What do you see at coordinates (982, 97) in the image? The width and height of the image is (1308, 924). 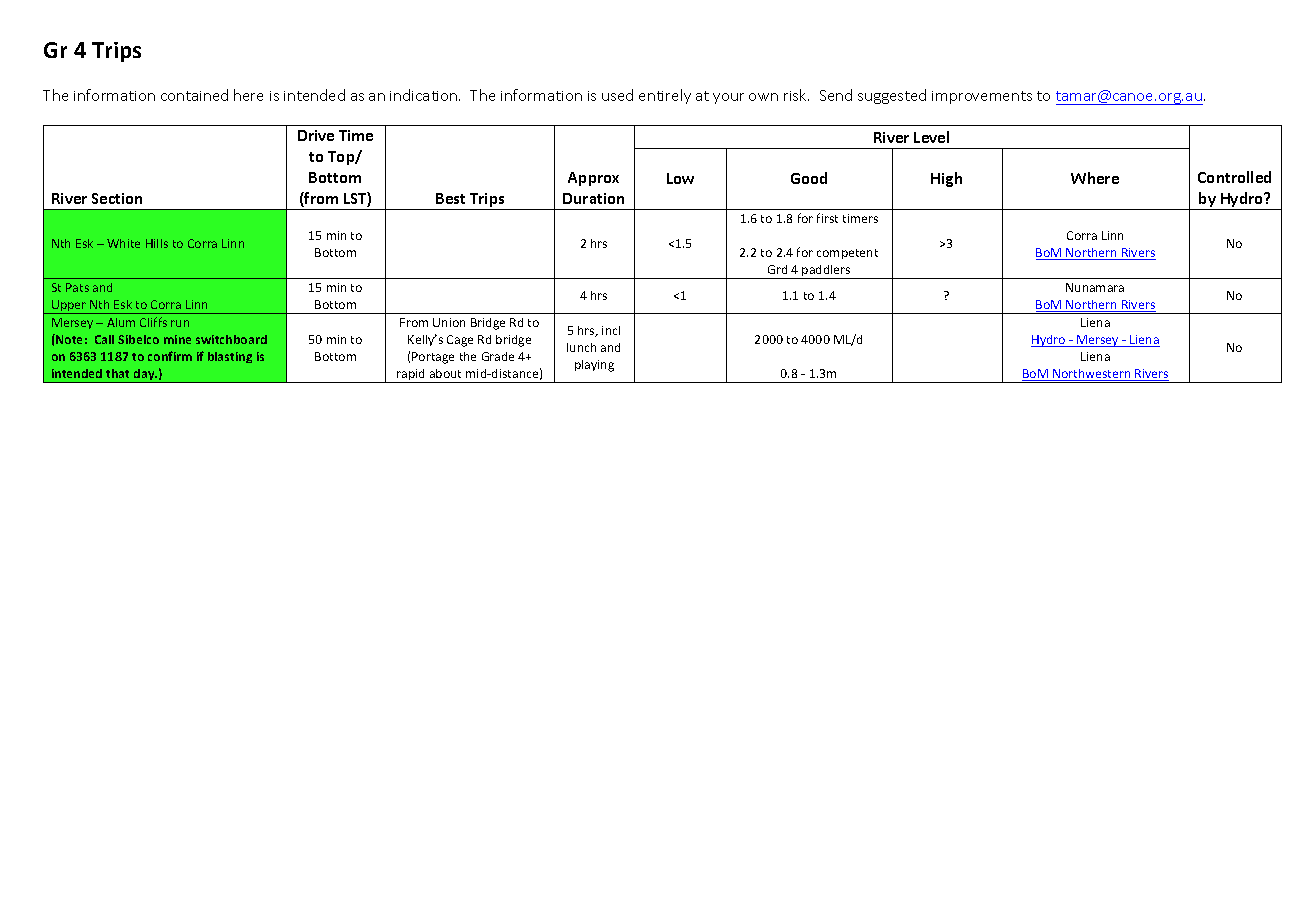 I see `improvements` at bounding box center [982, 97].
